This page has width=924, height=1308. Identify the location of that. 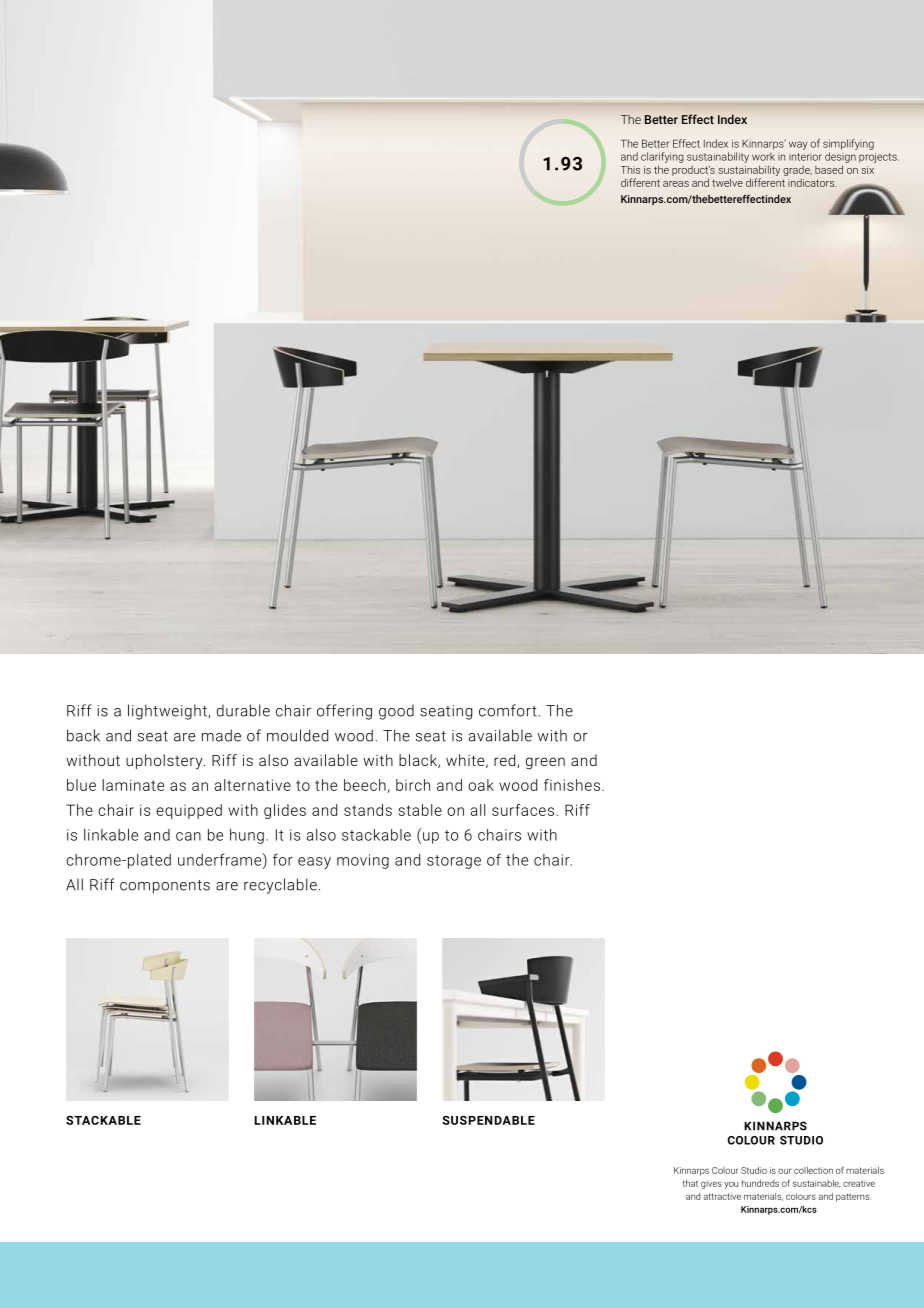
(690, 1183).
